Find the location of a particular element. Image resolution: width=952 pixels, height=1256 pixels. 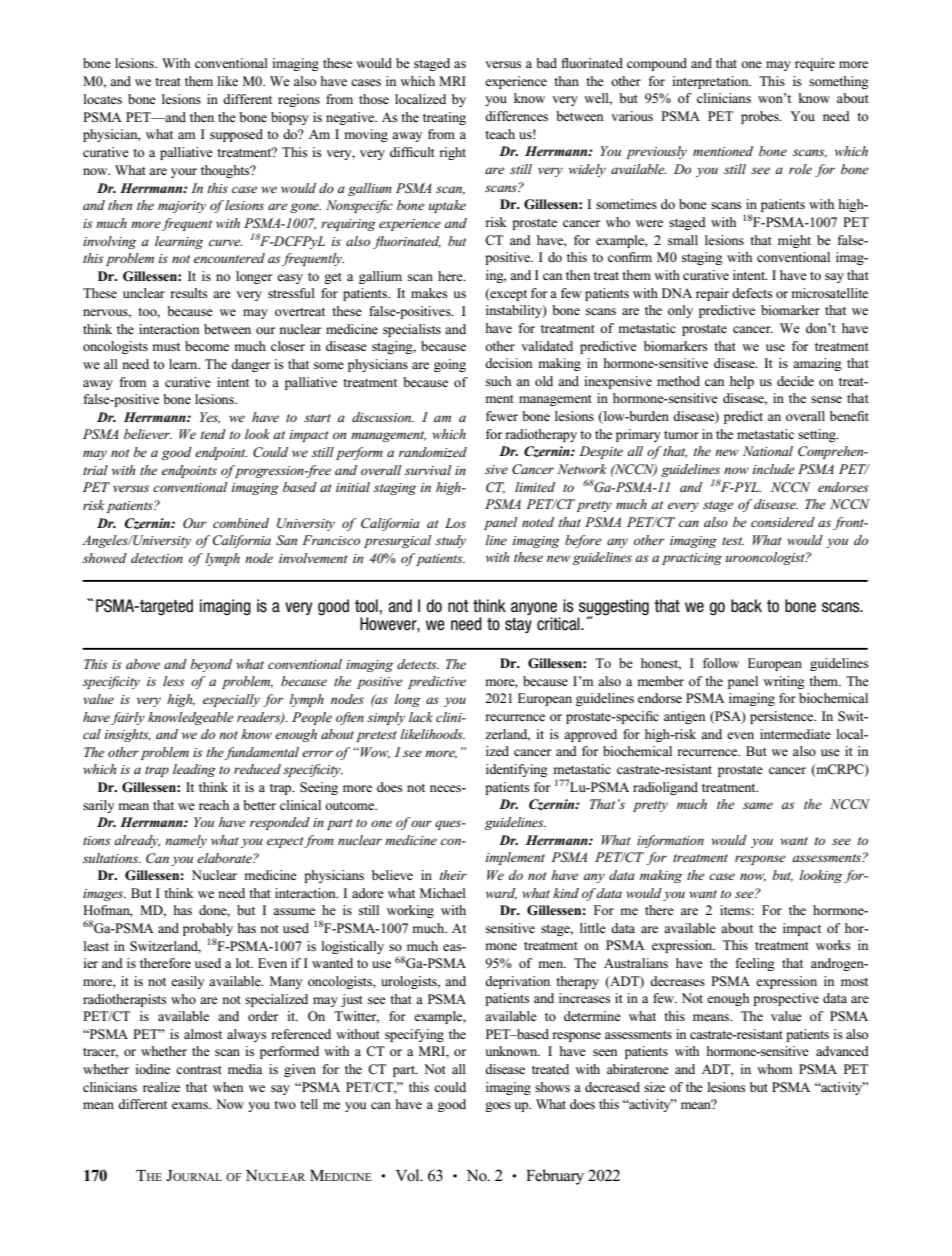

goes is located at coordinates (498, 1107).
